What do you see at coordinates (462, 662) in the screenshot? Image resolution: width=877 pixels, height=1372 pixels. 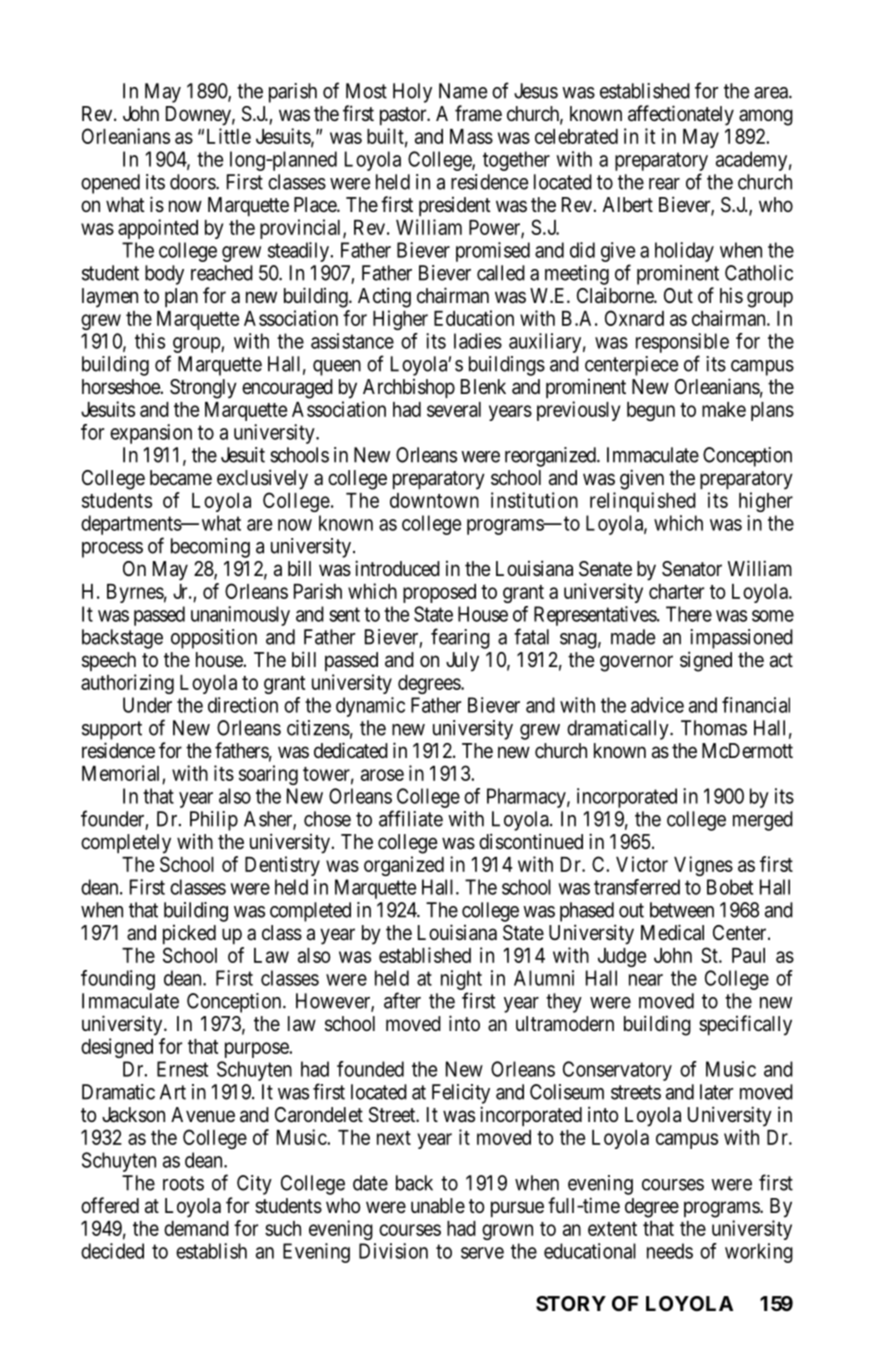 I see `July` at bounding box center [462, 662].
